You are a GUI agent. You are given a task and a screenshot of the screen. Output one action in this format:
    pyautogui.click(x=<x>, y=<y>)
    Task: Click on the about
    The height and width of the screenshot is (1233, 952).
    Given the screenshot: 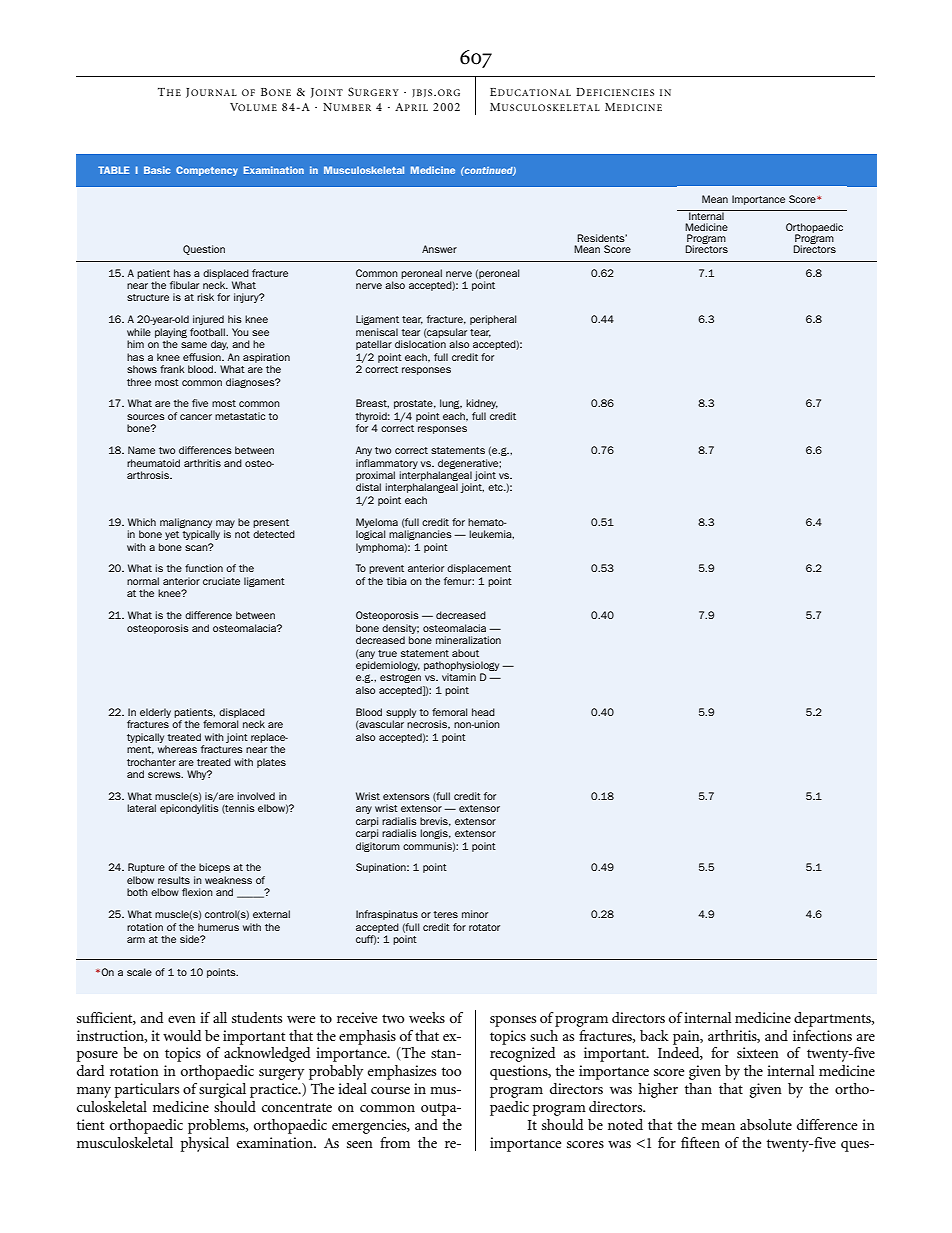 What is the action you would take?
    pyautogui.click(x=465, y=653)
